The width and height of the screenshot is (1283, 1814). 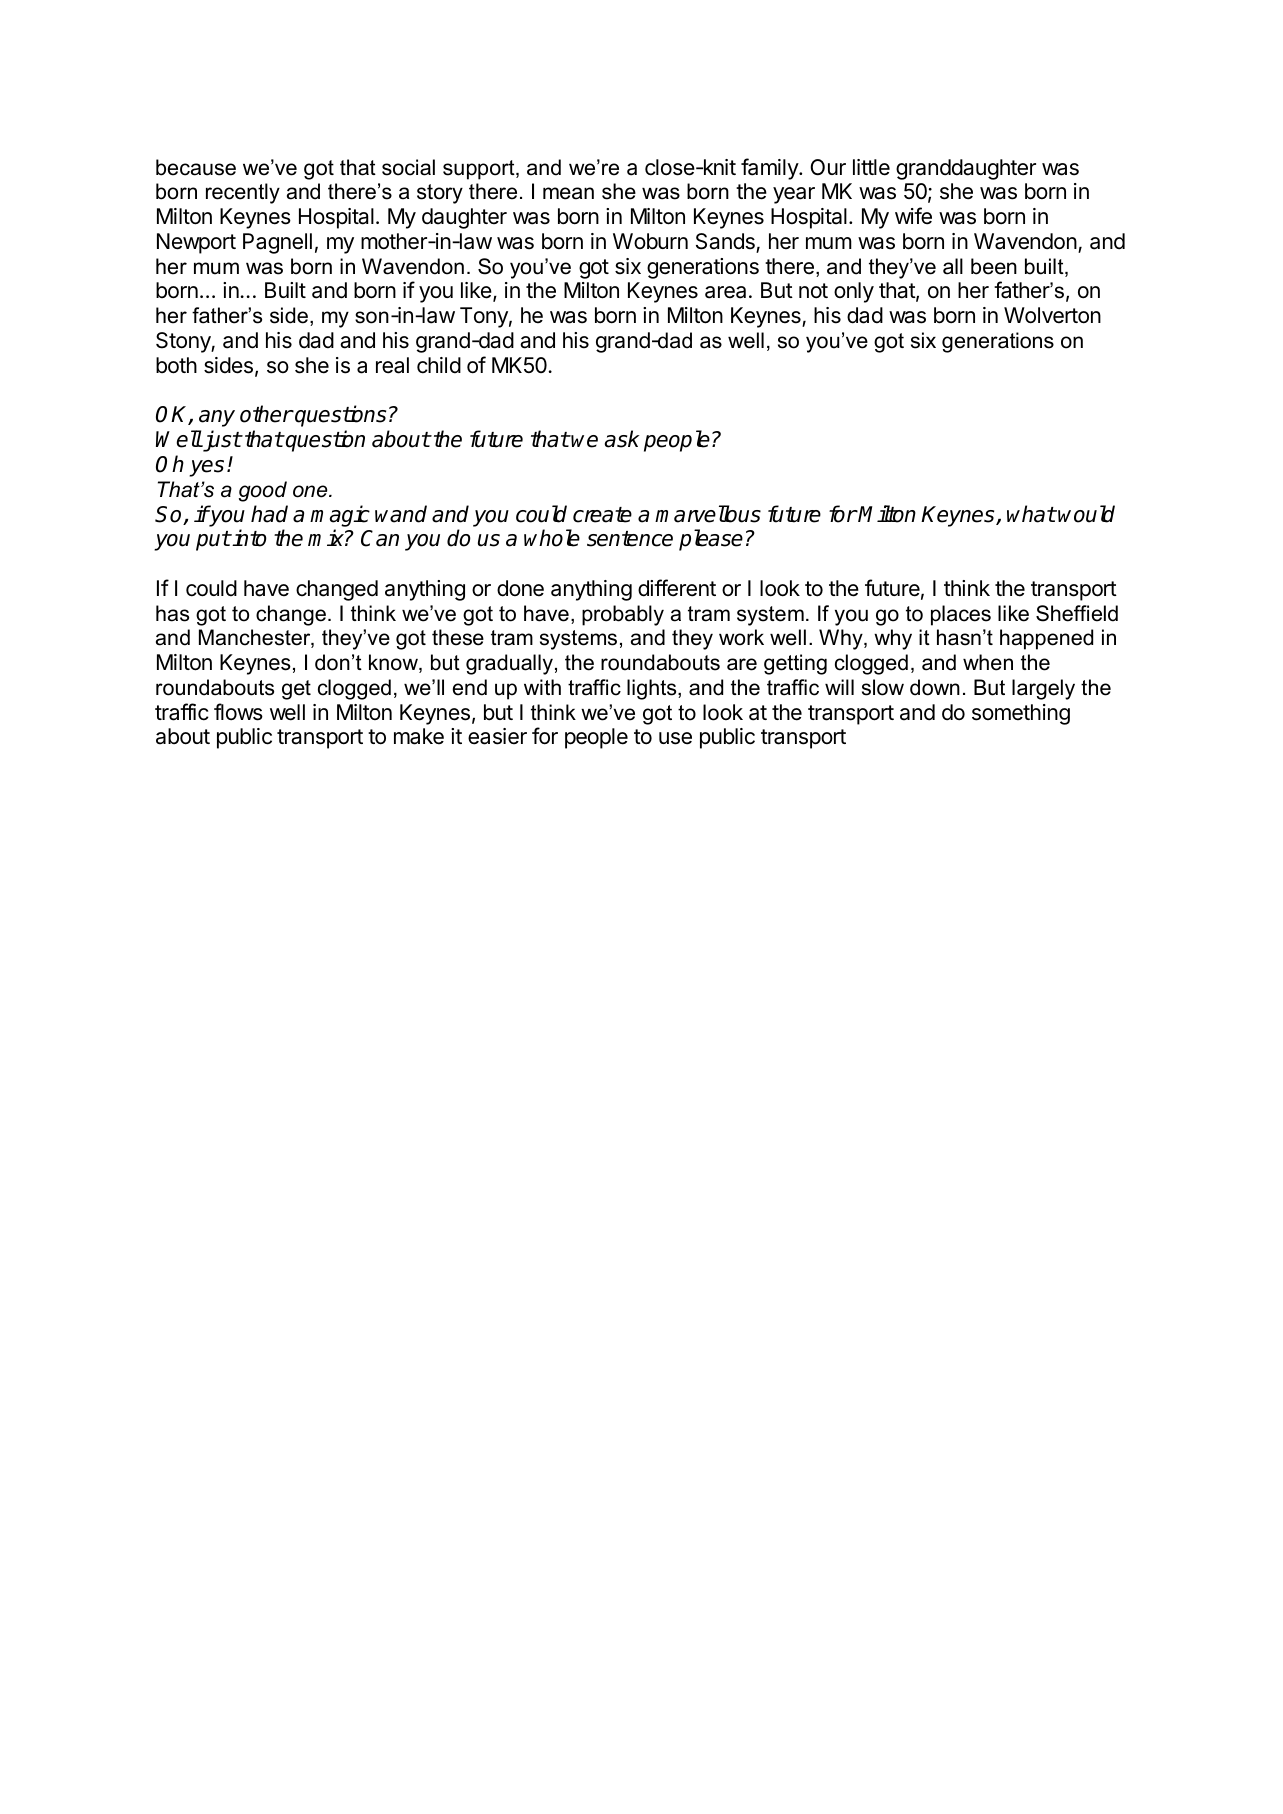 What do you see at coordinates (568, 193) in the screenshot?
I see `mean` at bounding box center [568, 193].
